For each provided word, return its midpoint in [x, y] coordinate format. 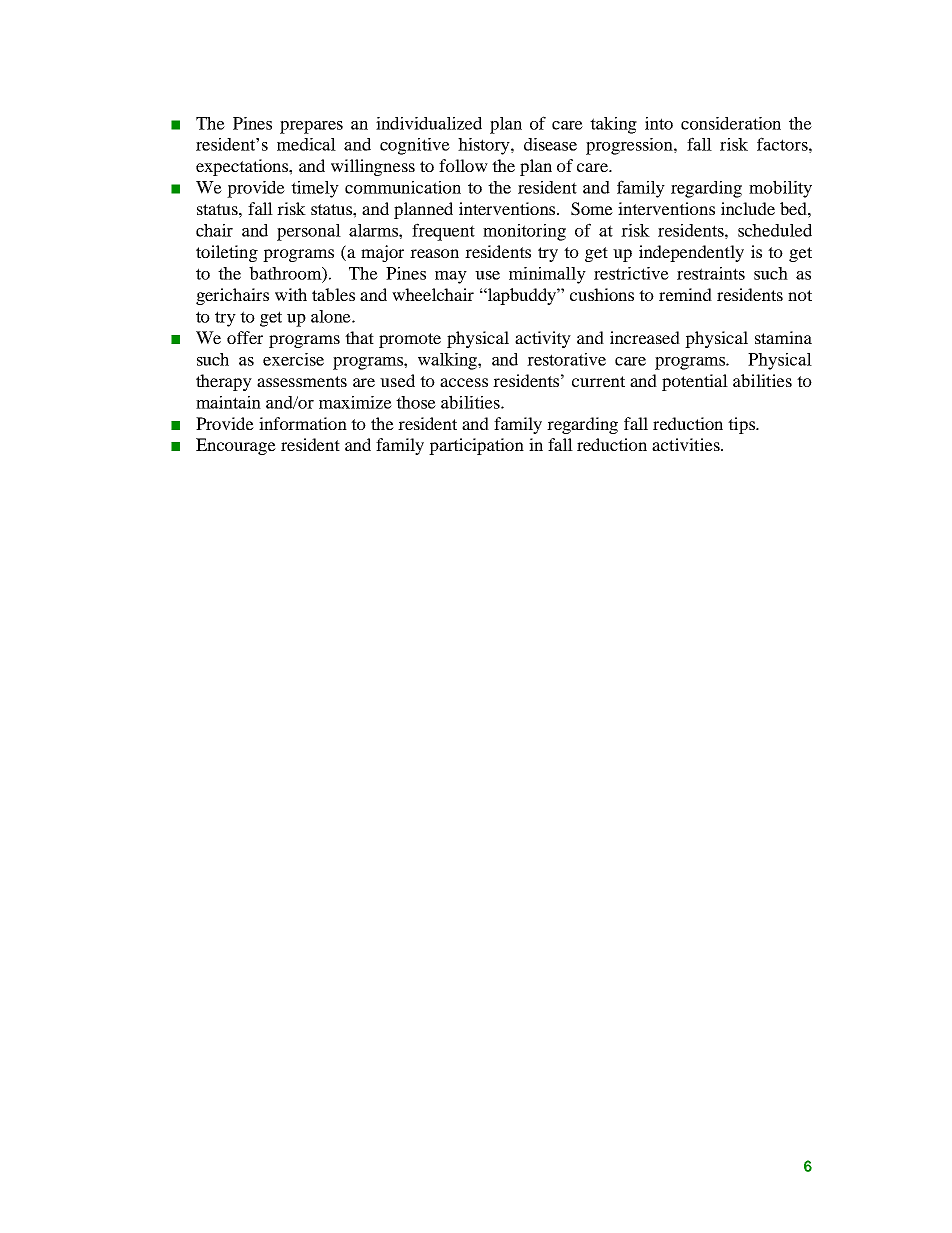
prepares [311, 127]
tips [742, 425]
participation [476, 446]
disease [550, 144]
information [303, 423]
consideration [731, 123]
